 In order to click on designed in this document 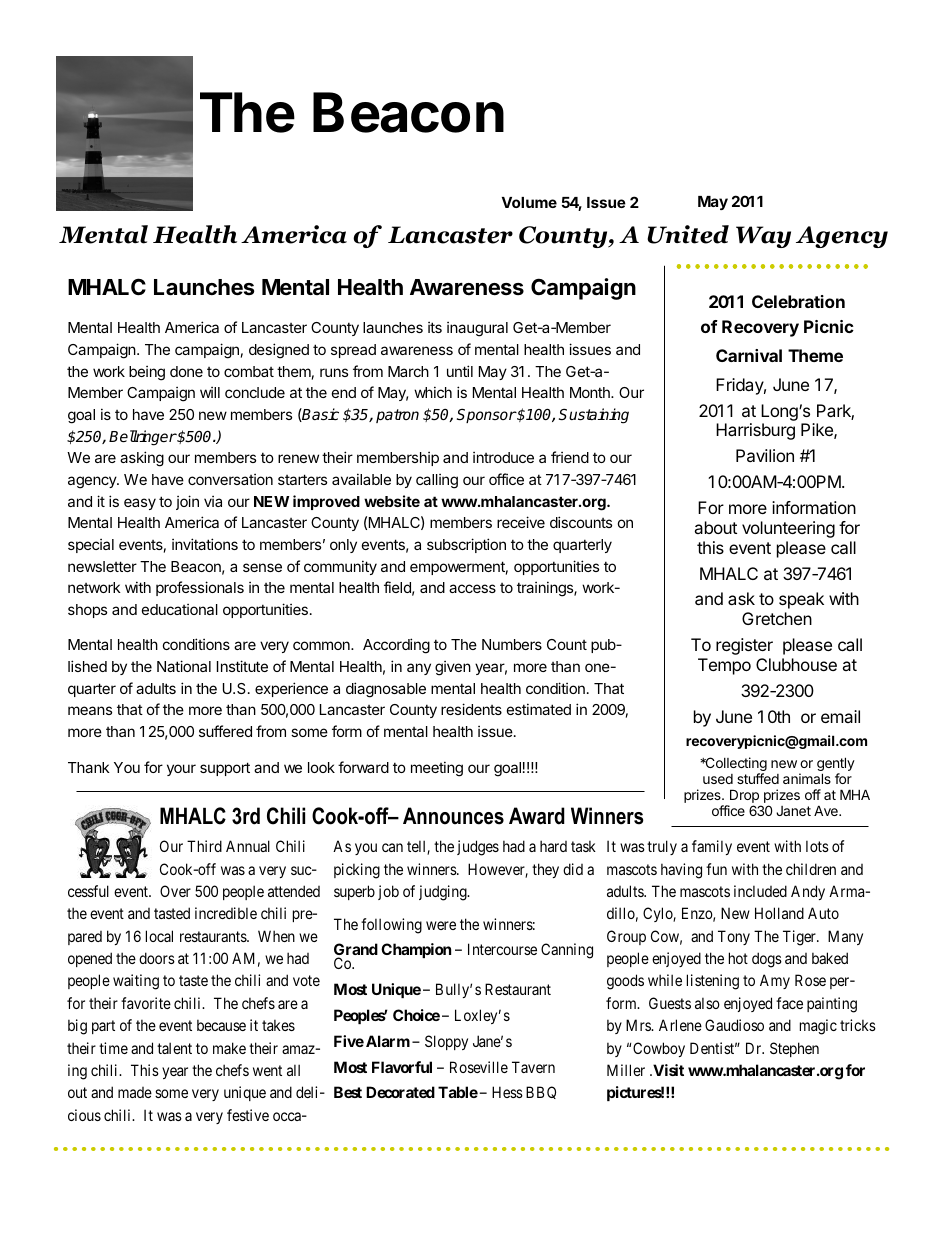, I will do `click(279, 351)`.
